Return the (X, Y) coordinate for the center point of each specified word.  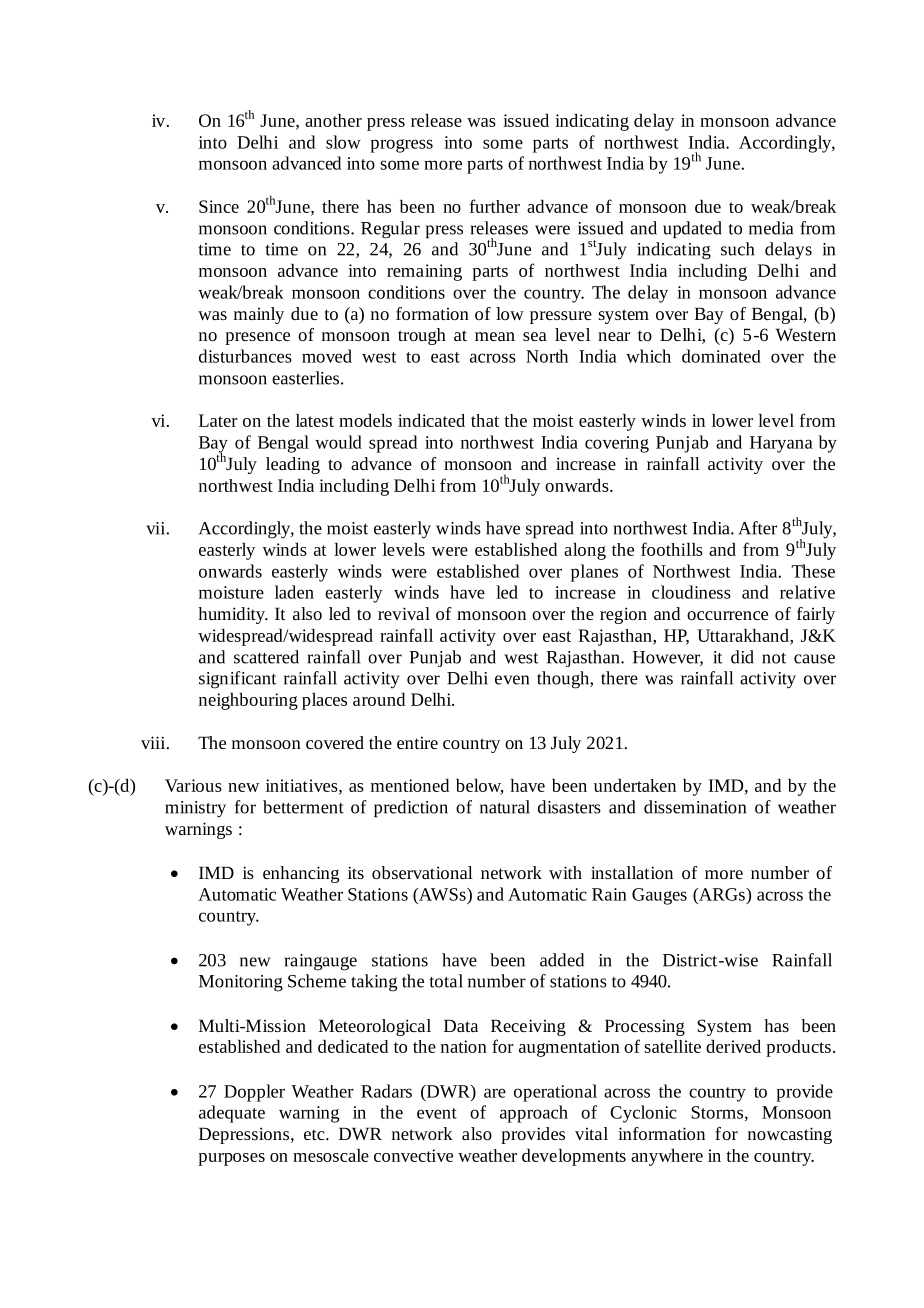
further (494, 206)
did (742, 657)
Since (219, 206)
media (771, 228)
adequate (232, 1114)
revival (404, 613)
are (495, 1093)
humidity (232, 615)
